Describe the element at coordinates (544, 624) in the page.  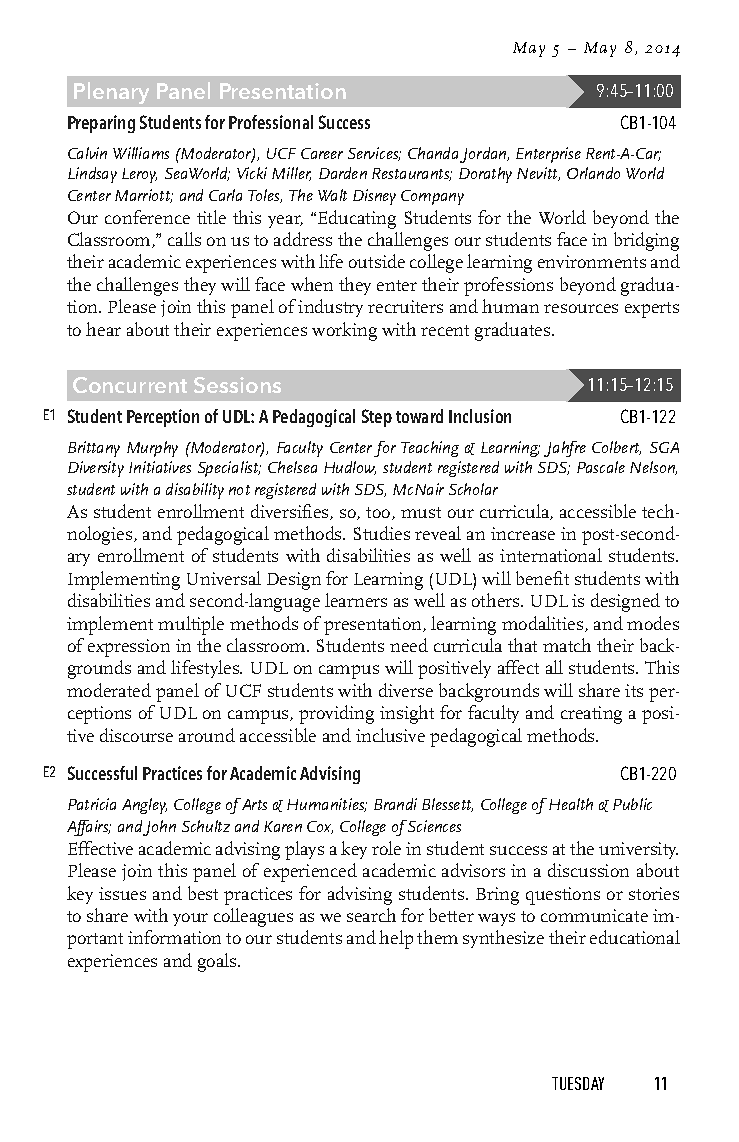
I see `modalities` at that location.
